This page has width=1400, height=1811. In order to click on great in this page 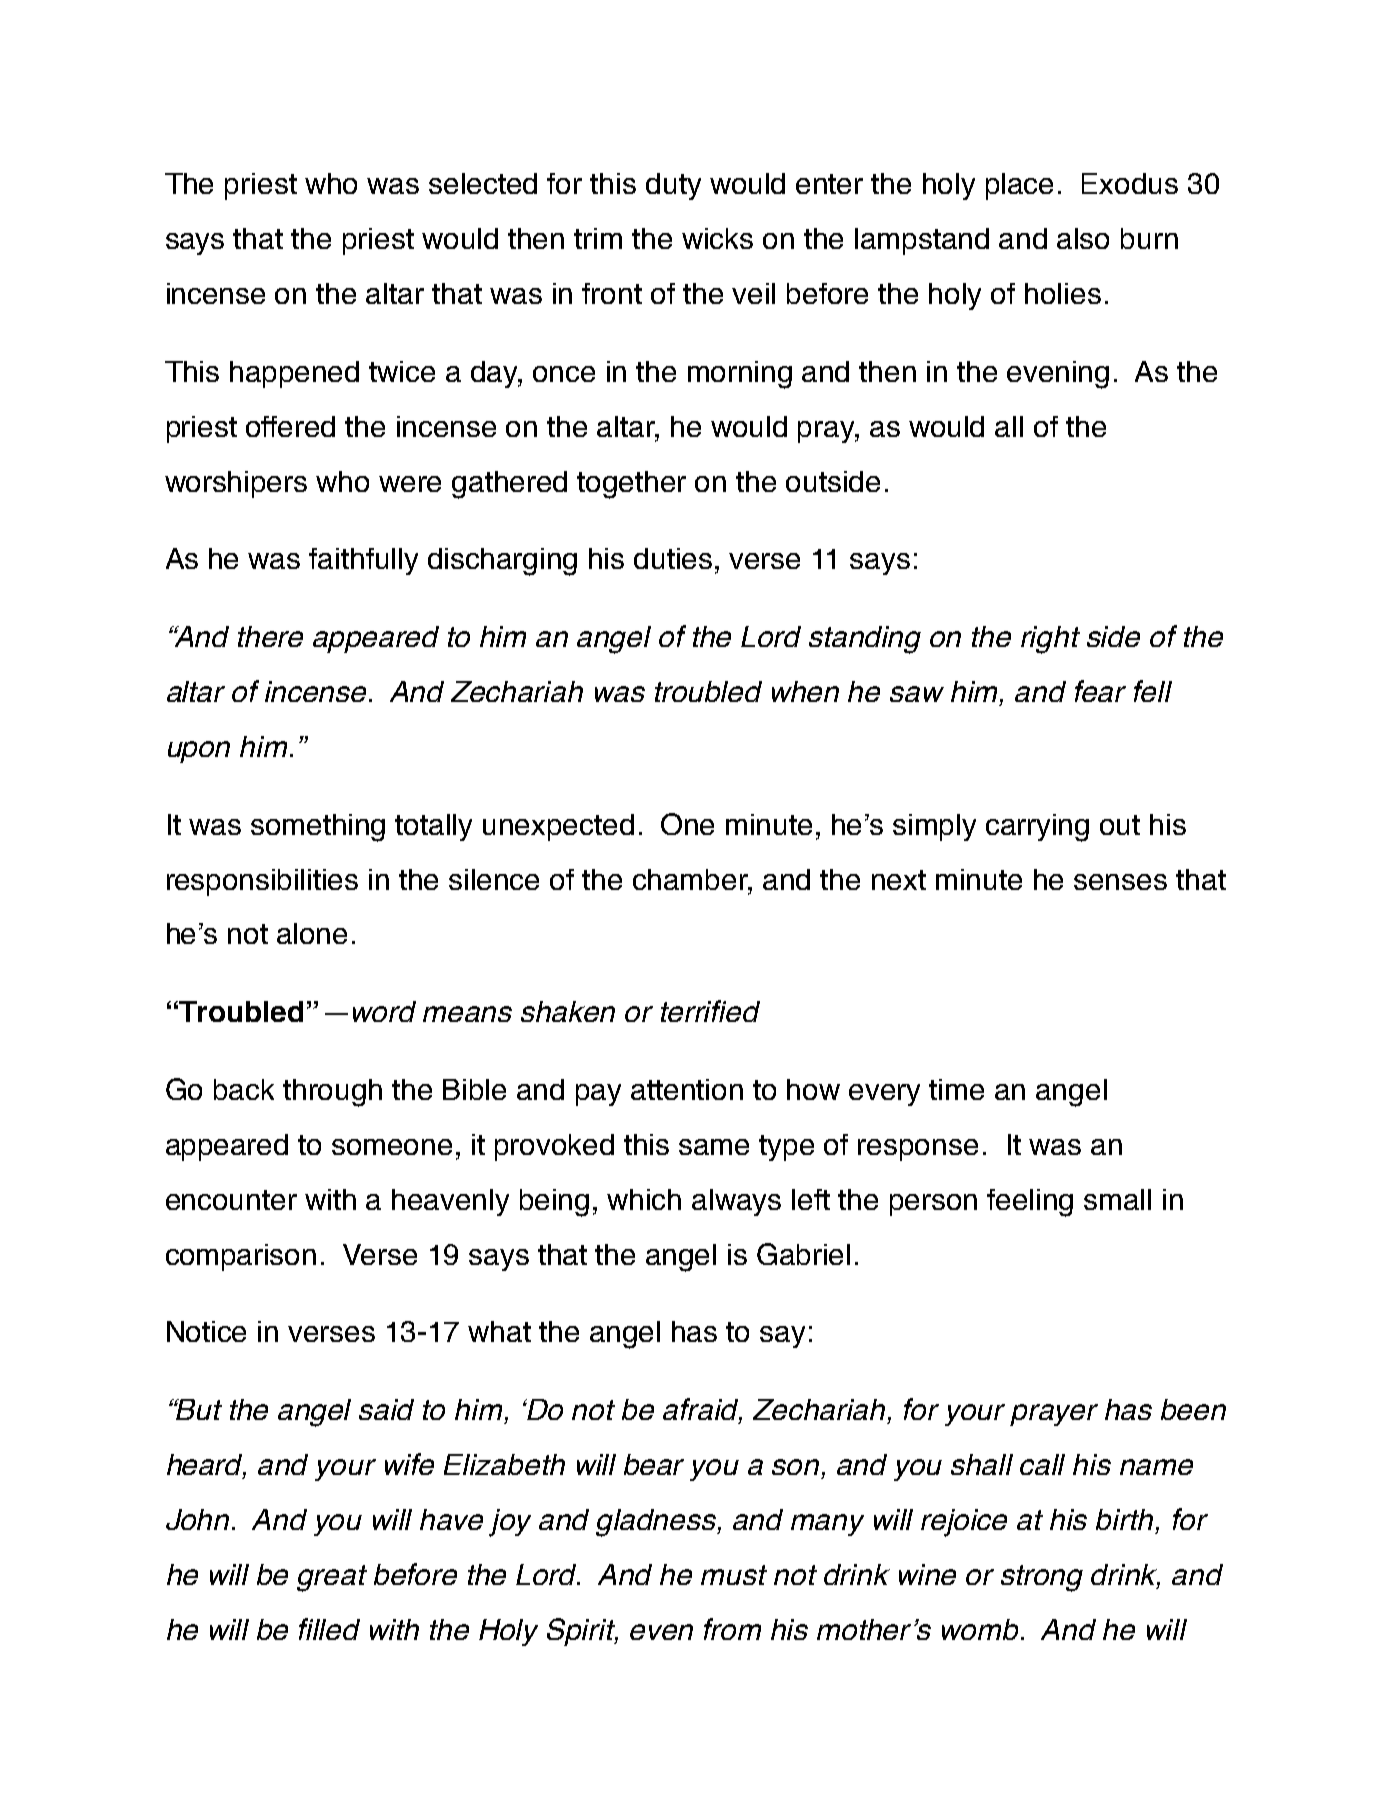, I will do `click(332, 1578)`.
